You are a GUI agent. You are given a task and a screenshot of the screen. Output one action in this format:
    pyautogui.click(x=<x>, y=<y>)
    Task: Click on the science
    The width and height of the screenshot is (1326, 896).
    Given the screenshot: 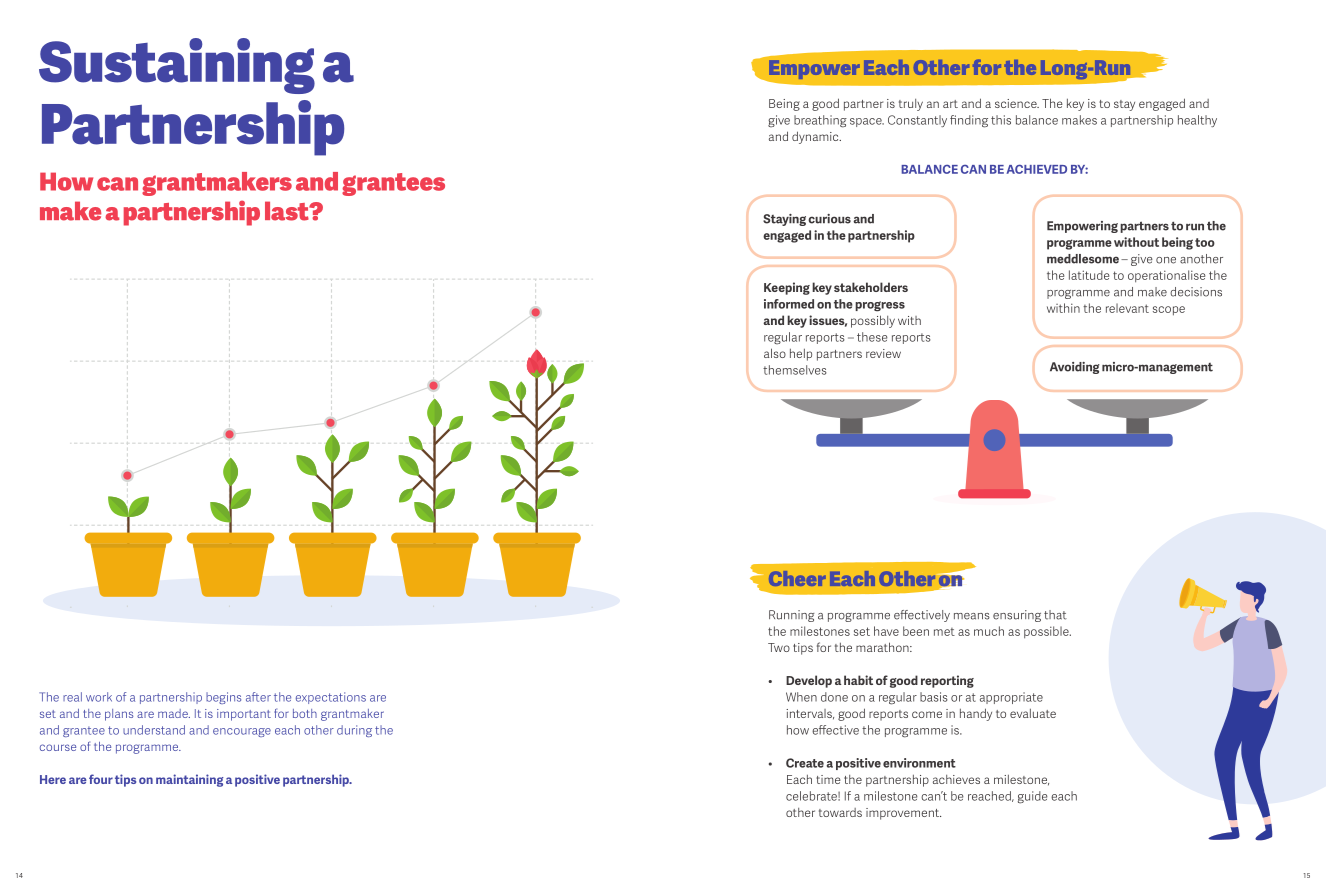 What is the action you would take?
    pyautogui.click(x=1017, y=103)
